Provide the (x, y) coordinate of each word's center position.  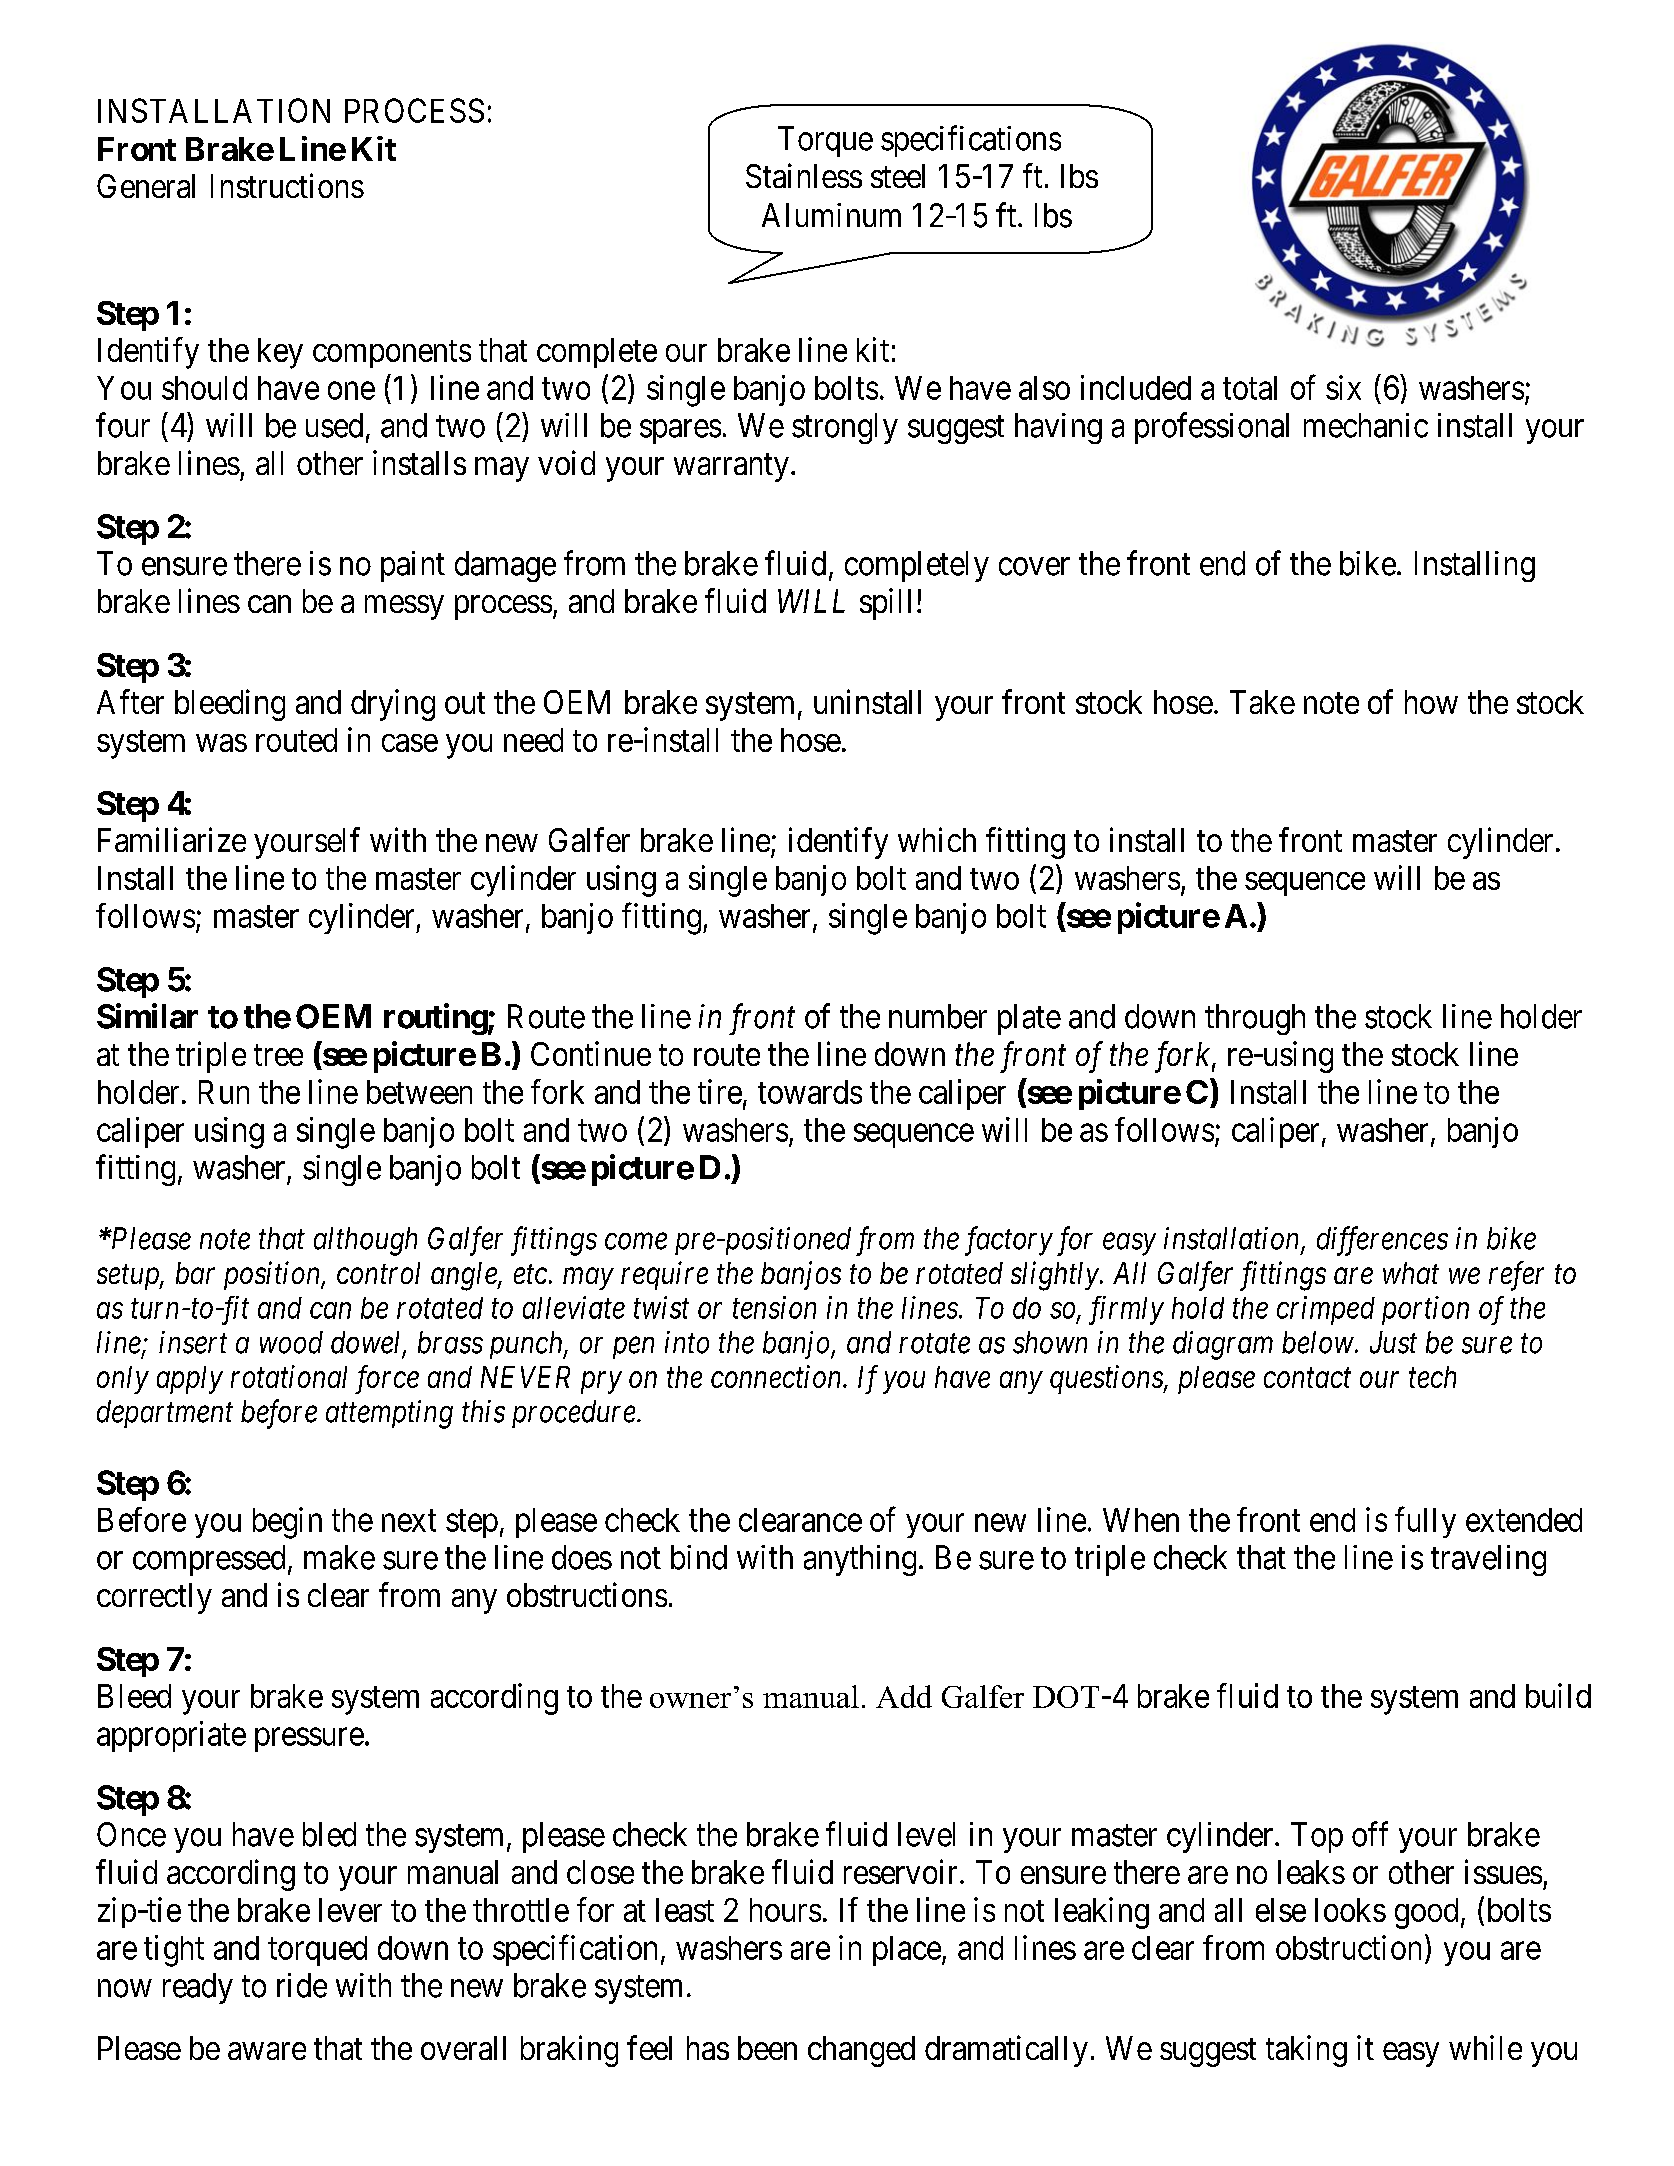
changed (861, 2051)
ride (302, 1985)
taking (1306, 2051)
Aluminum (831, 215)
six (1343, 387)
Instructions (287, 185)
